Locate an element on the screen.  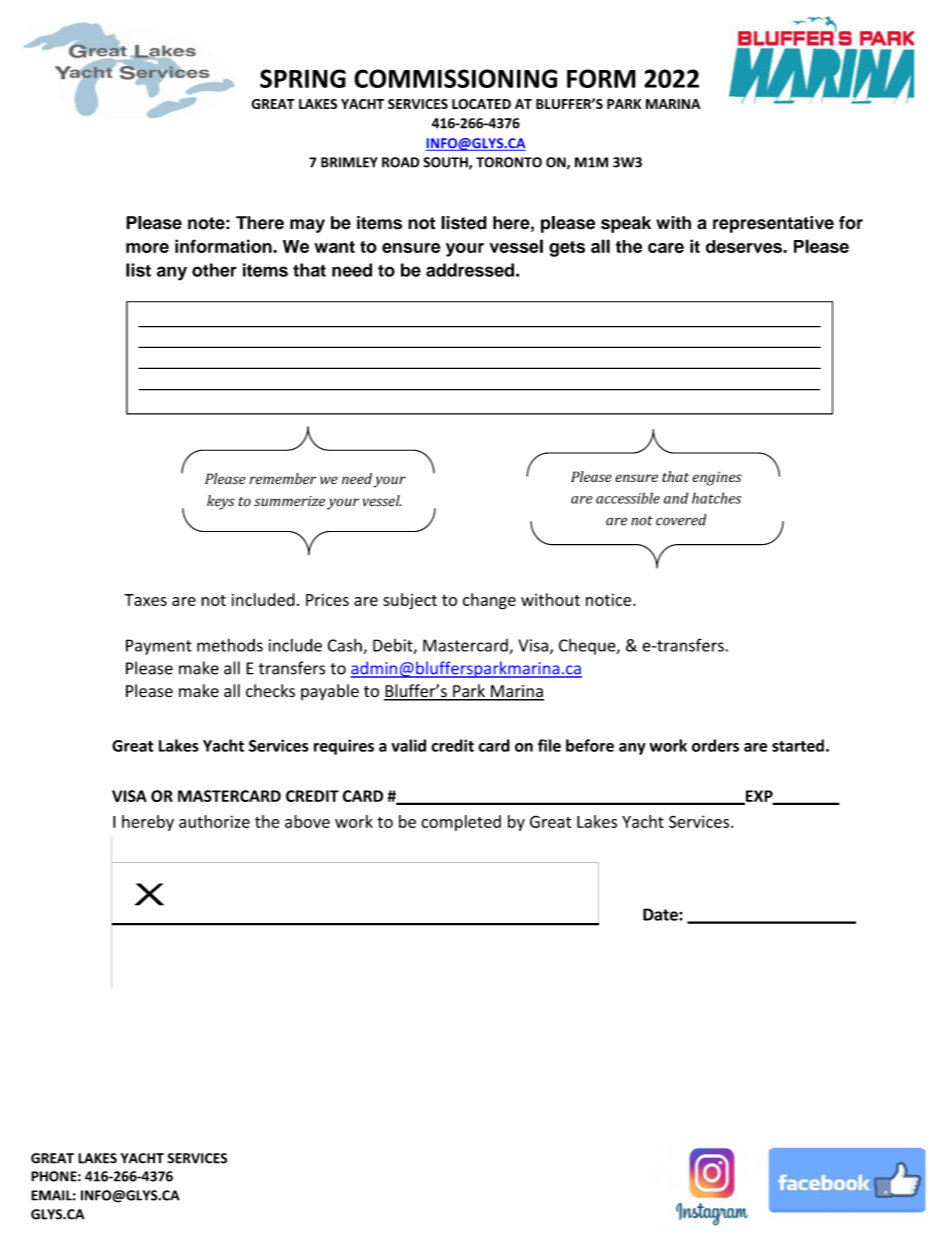
orders is located at coordinates (715, 745).
